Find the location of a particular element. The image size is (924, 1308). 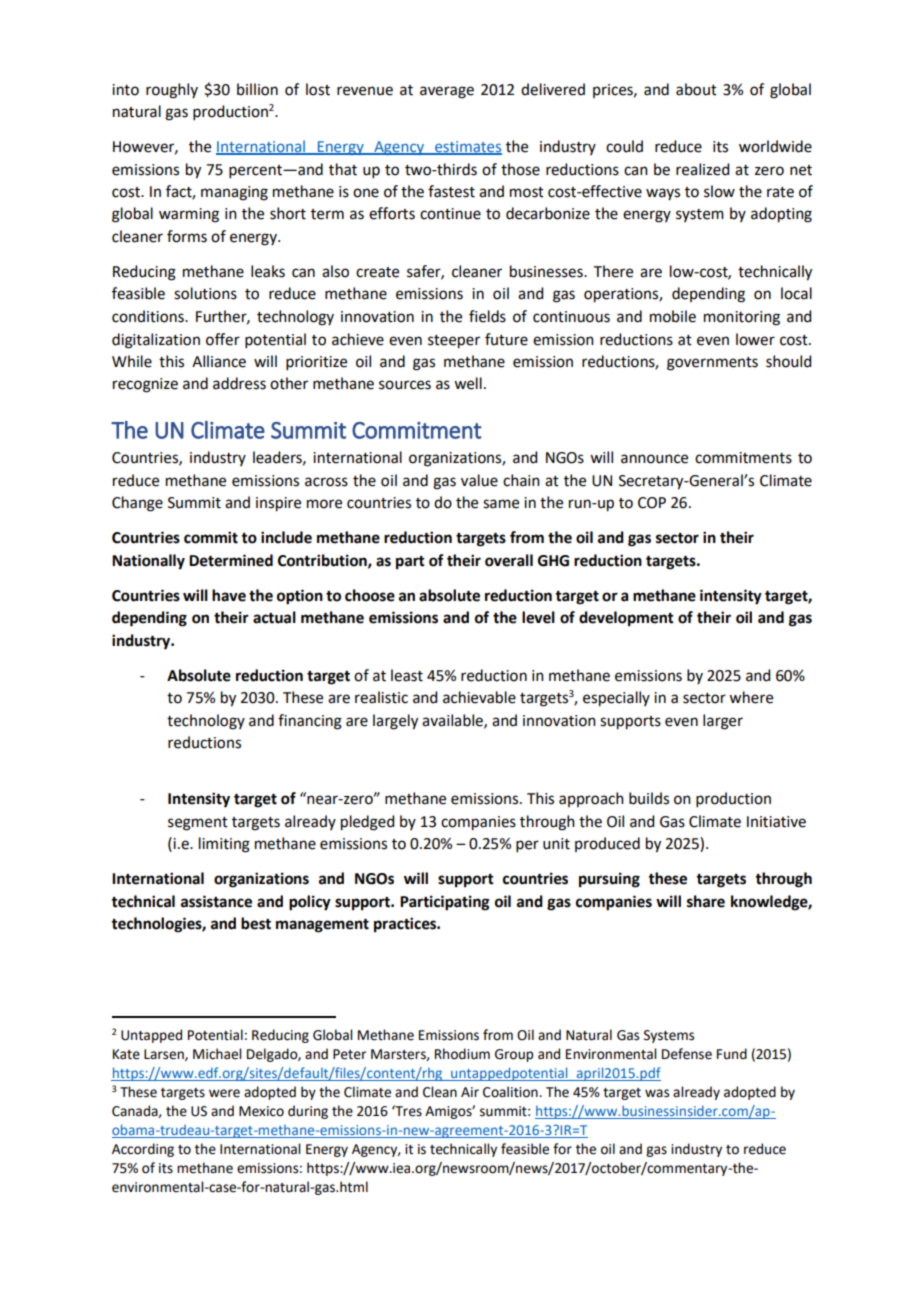

were is located at coordinates (224, 1093).
